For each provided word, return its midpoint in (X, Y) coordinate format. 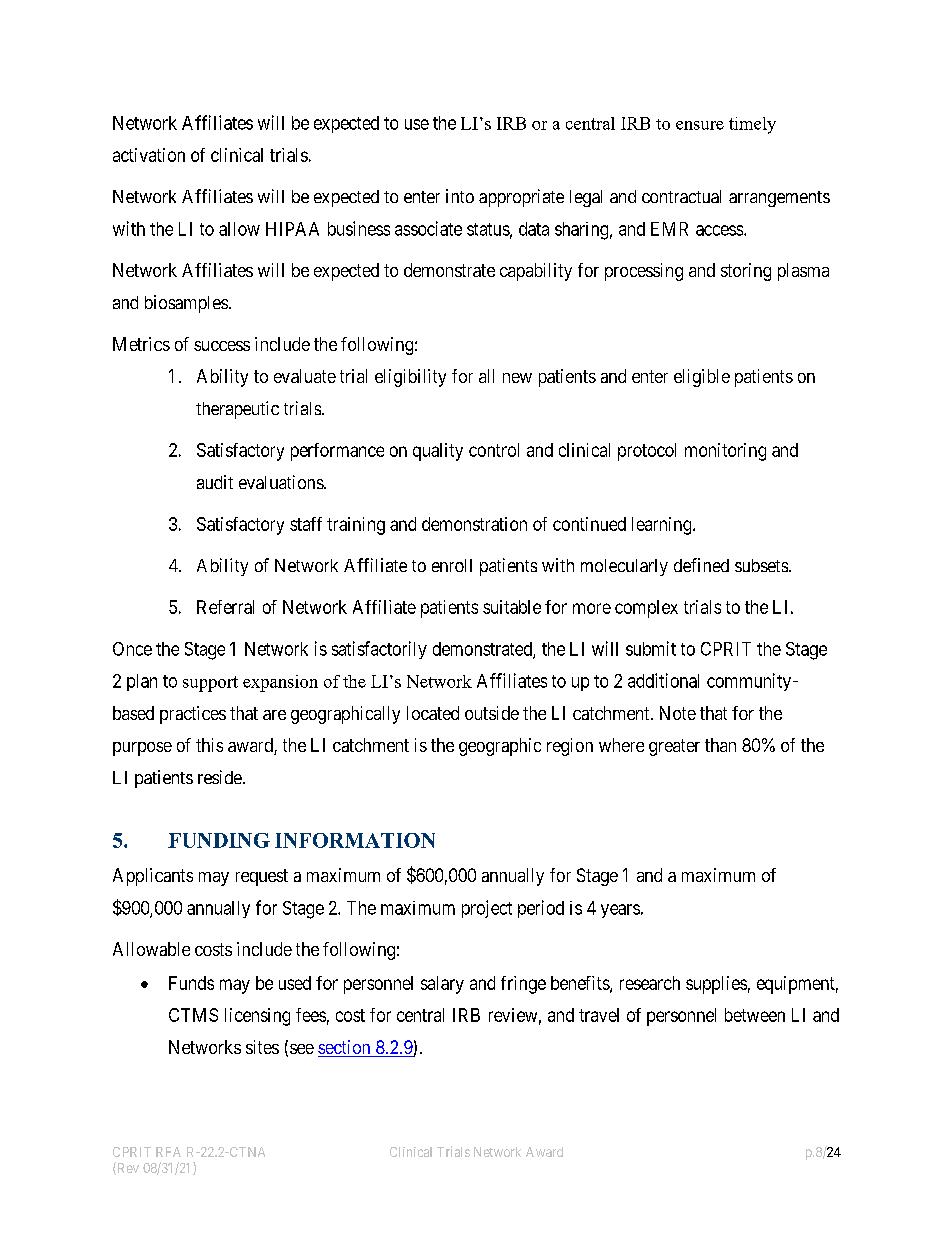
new (517, 378)
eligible (702, 378)
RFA (168, 1152)
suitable (512, 607)
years (620, 911)
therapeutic (237, 410)
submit (651, 648)
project (487, 909)
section (345, 1048)
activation (149, 155)
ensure (700, 125)
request (262, 877)
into (460, 196)
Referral (225, 607)
